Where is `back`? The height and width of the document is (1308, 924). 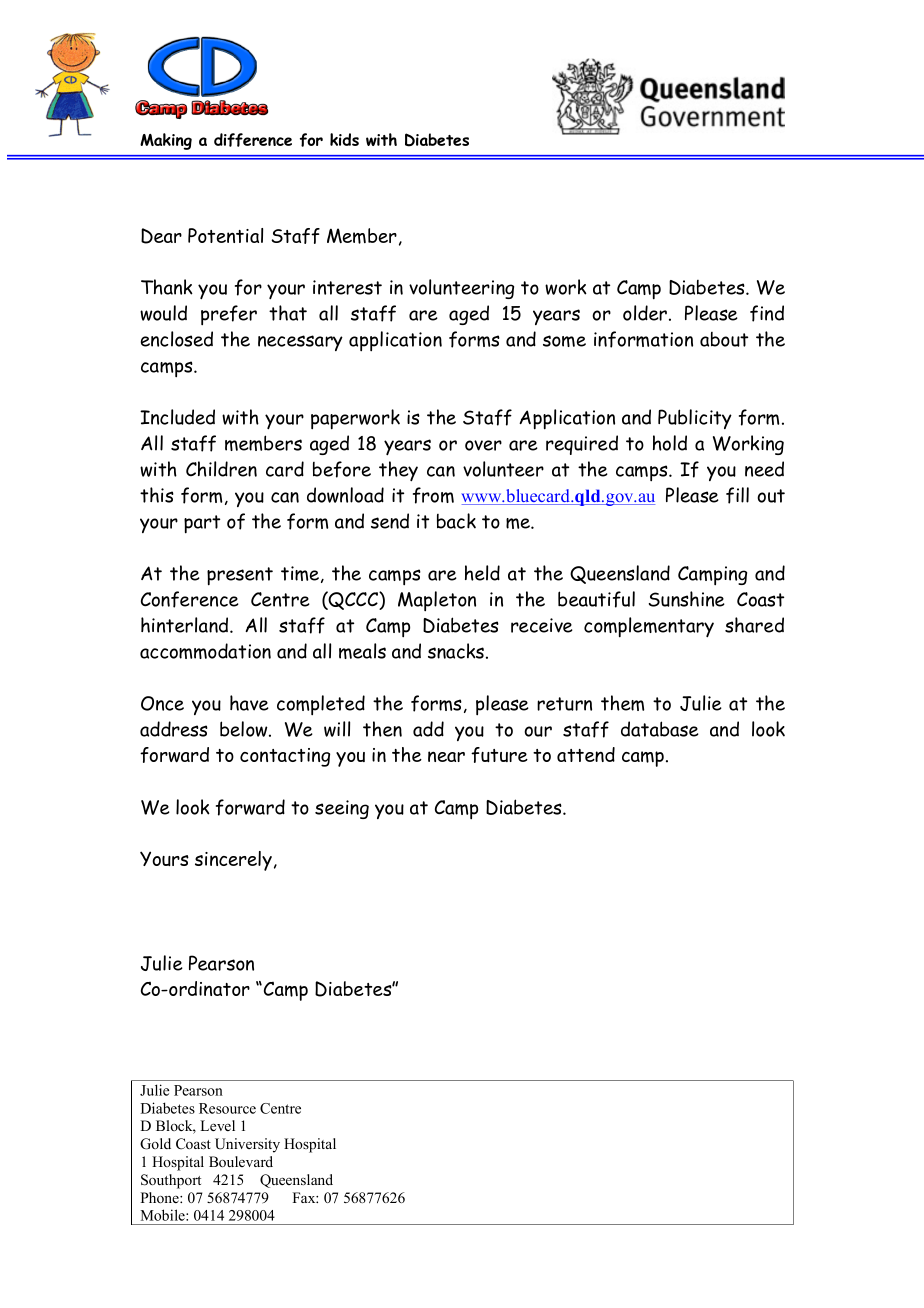 back is located at coordinates (456, 521).
